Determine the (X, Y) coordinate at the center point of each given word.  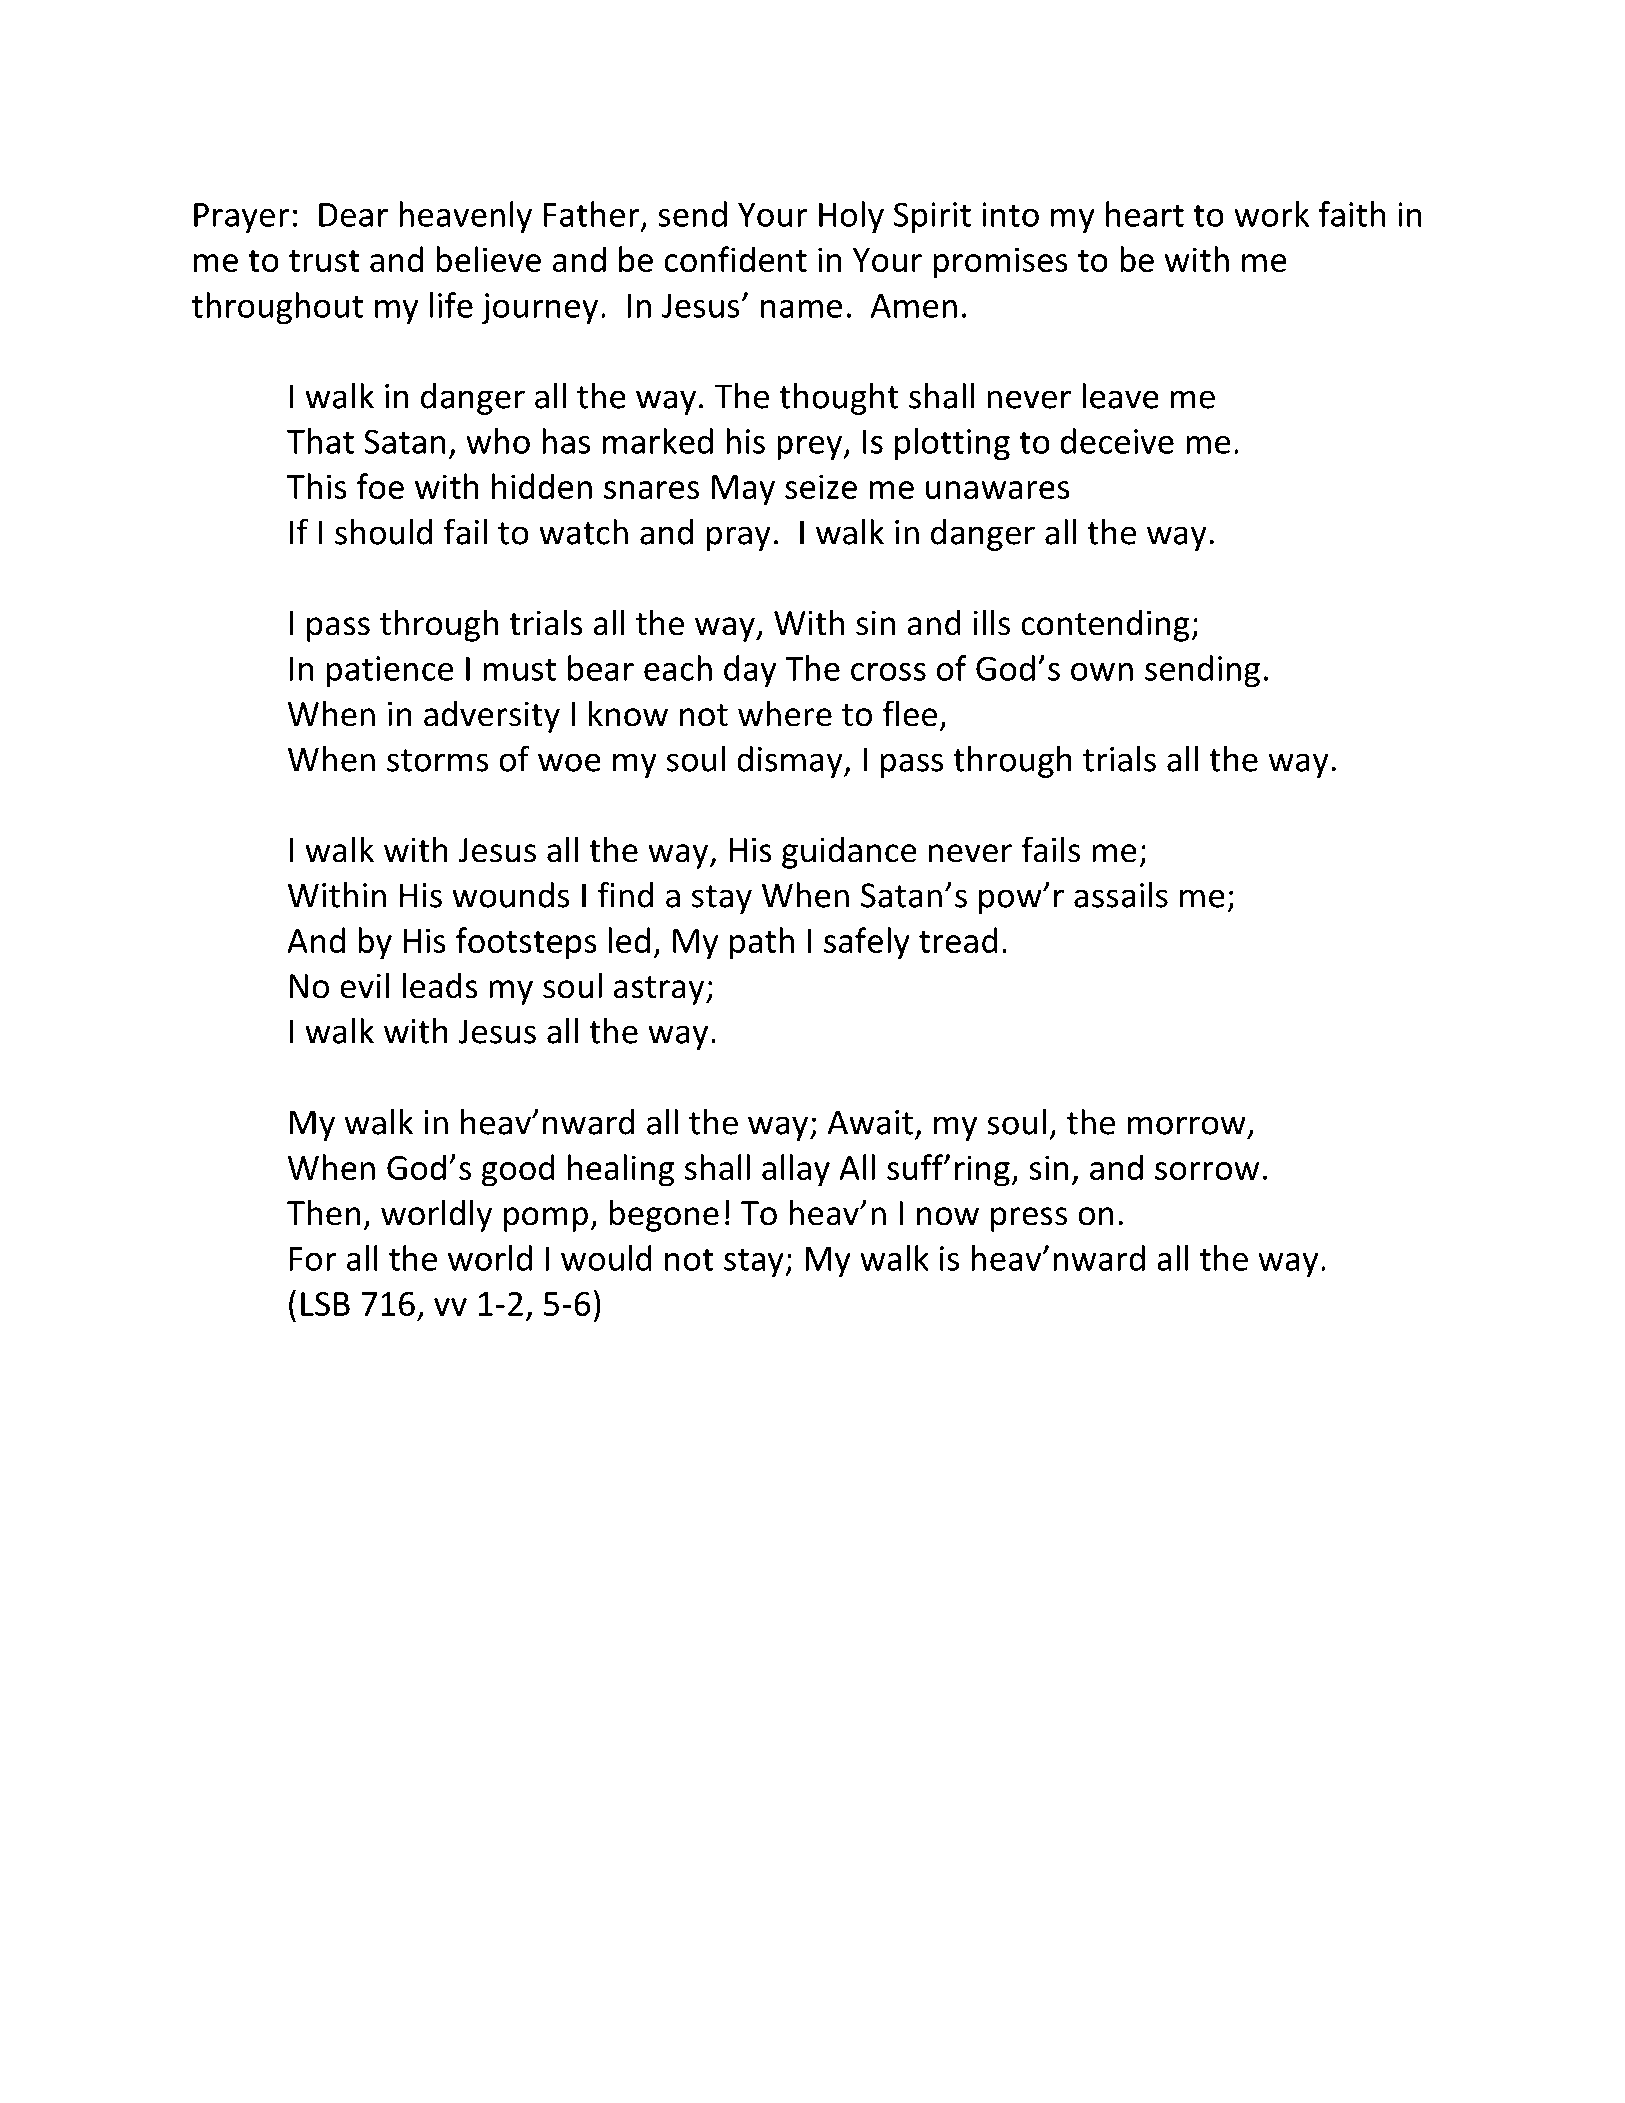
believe (488, 259)
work (1271, 214)
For (313, 1259)
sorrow (1207, 1171)
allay (796, 1170)
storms (438, 760)
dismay (791, 762)
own (1102, 672)
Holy (851, 217)
